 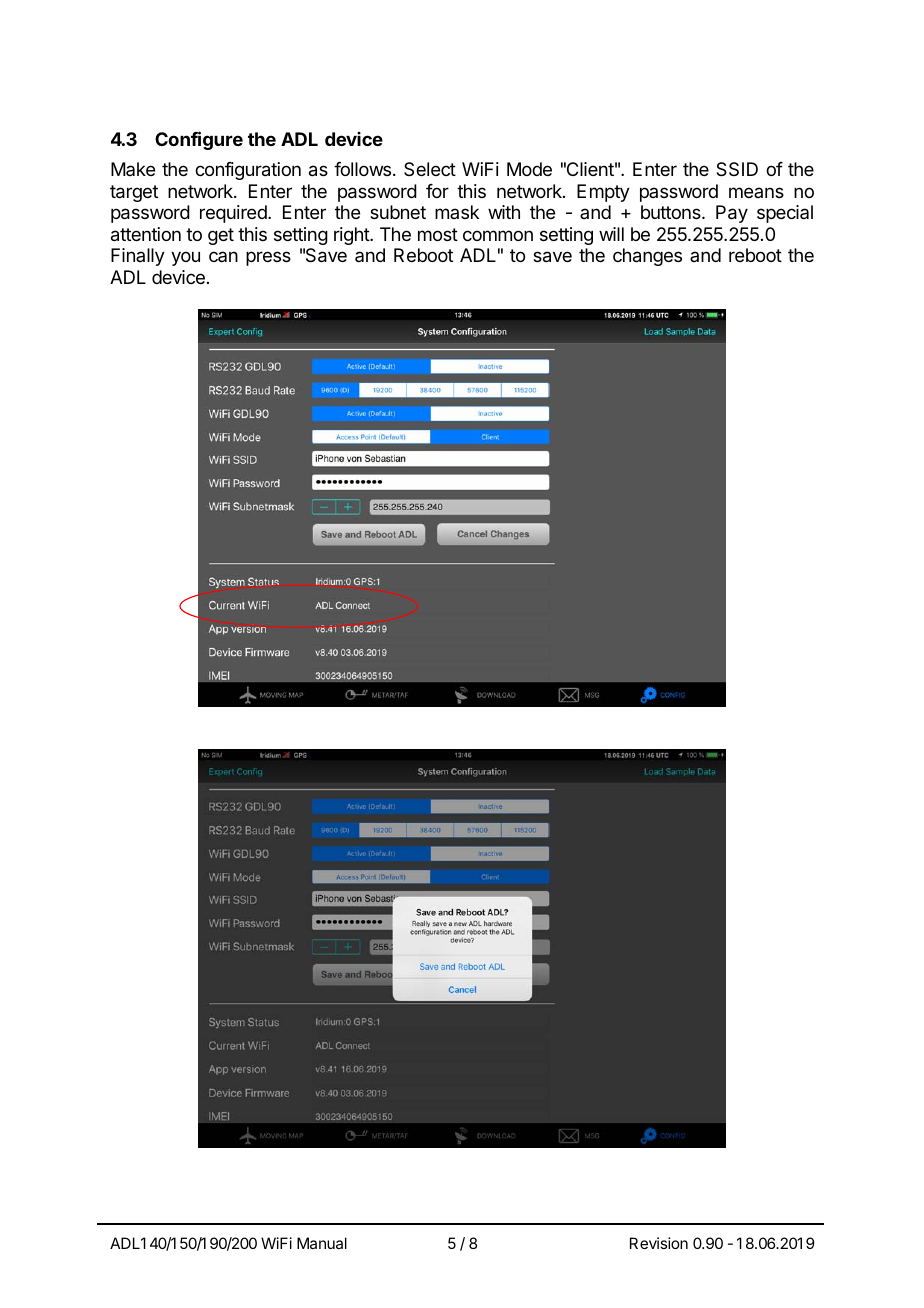 I want to click on press, so click(x=268, y=258).
